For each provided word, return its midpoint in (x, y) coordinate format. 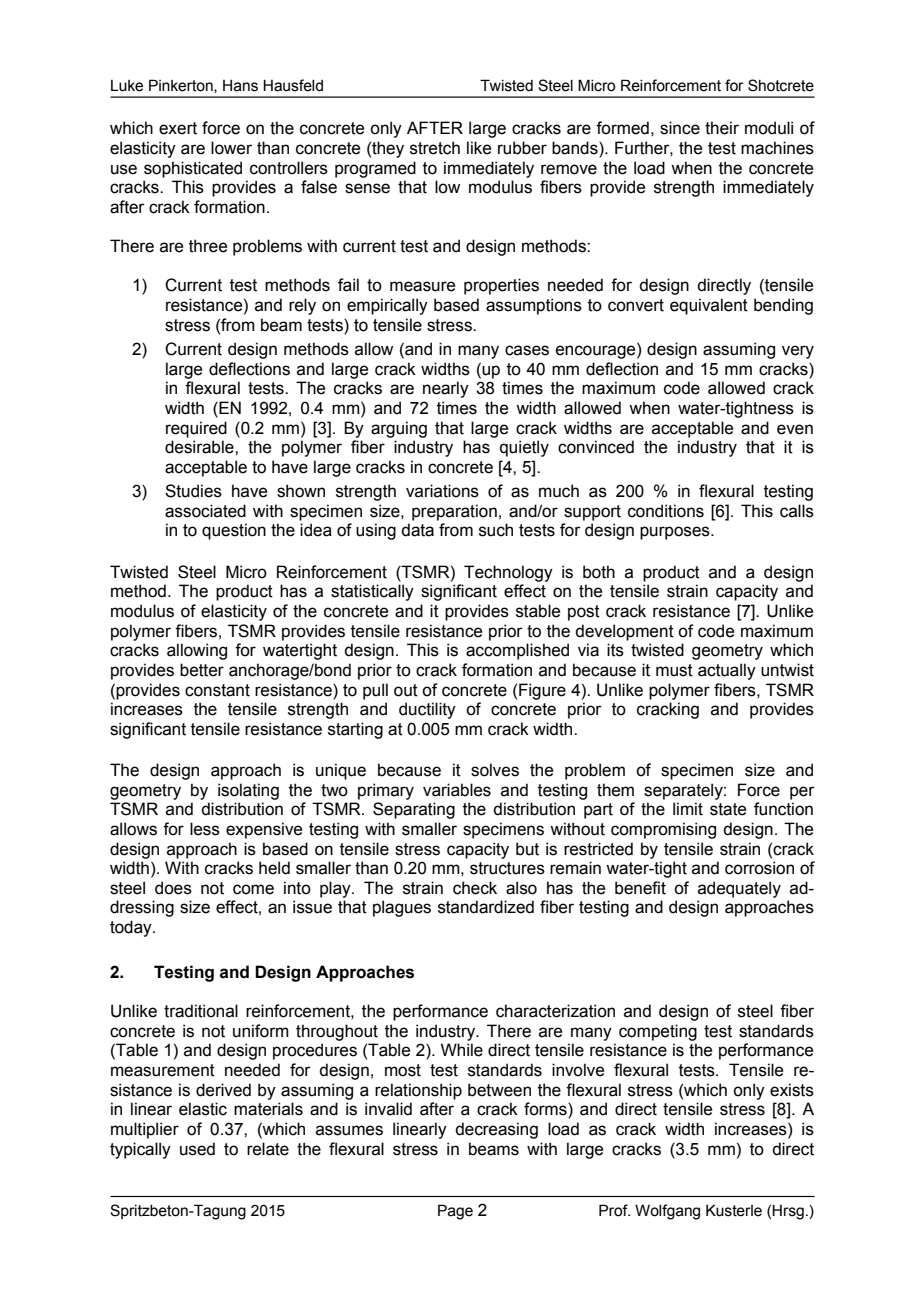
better (202, 670)
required (196, 429)
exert (178, 128)
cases (527, 350)
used (197, 1149)
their (722, 128)
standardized (486, 907)
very (798, 352)
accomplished (517, 651)
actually (727, 671)
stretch (435, 148)
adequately (739, 889)
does (173, 888)
